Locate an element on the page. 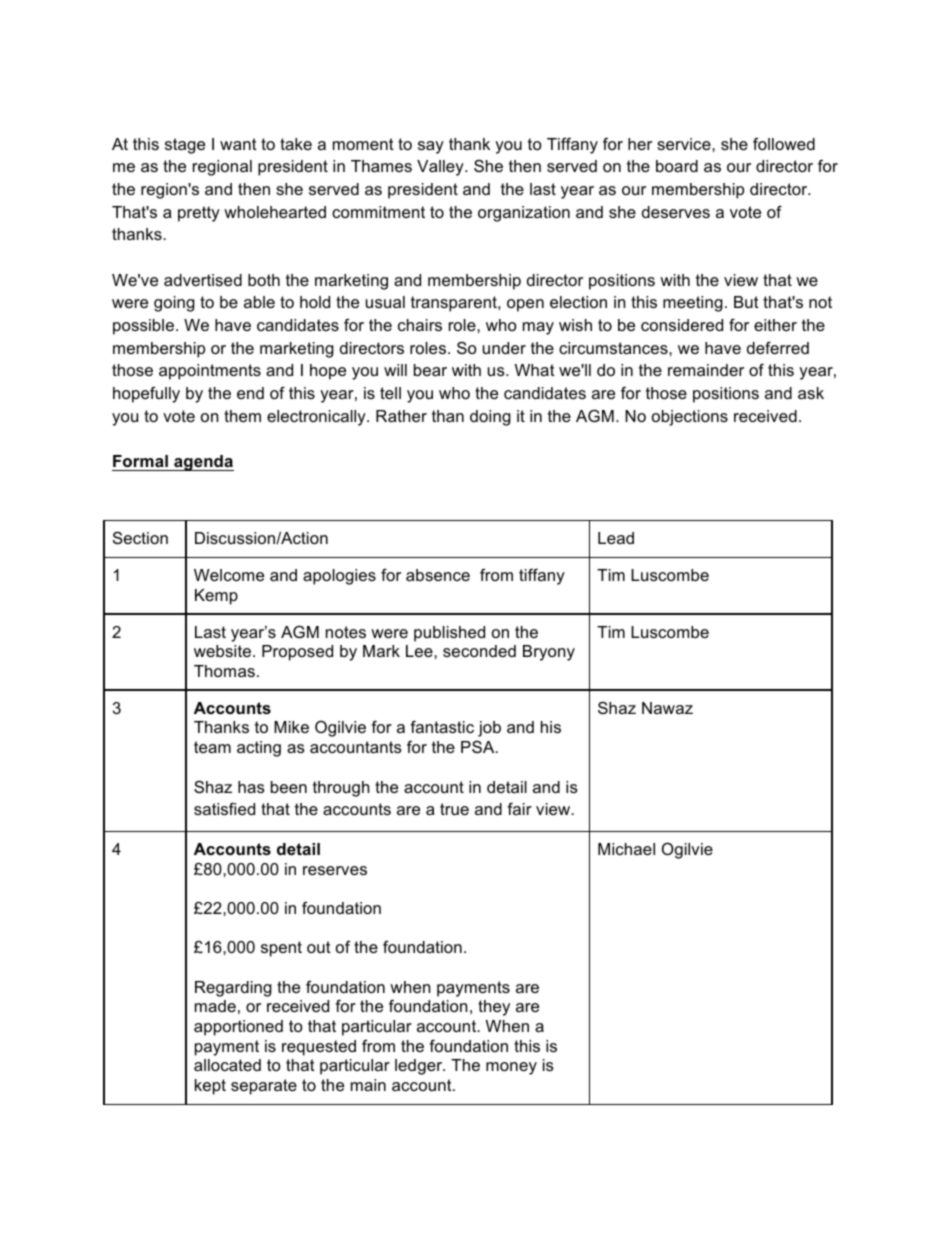  true is located at coordinates (454, 809).
